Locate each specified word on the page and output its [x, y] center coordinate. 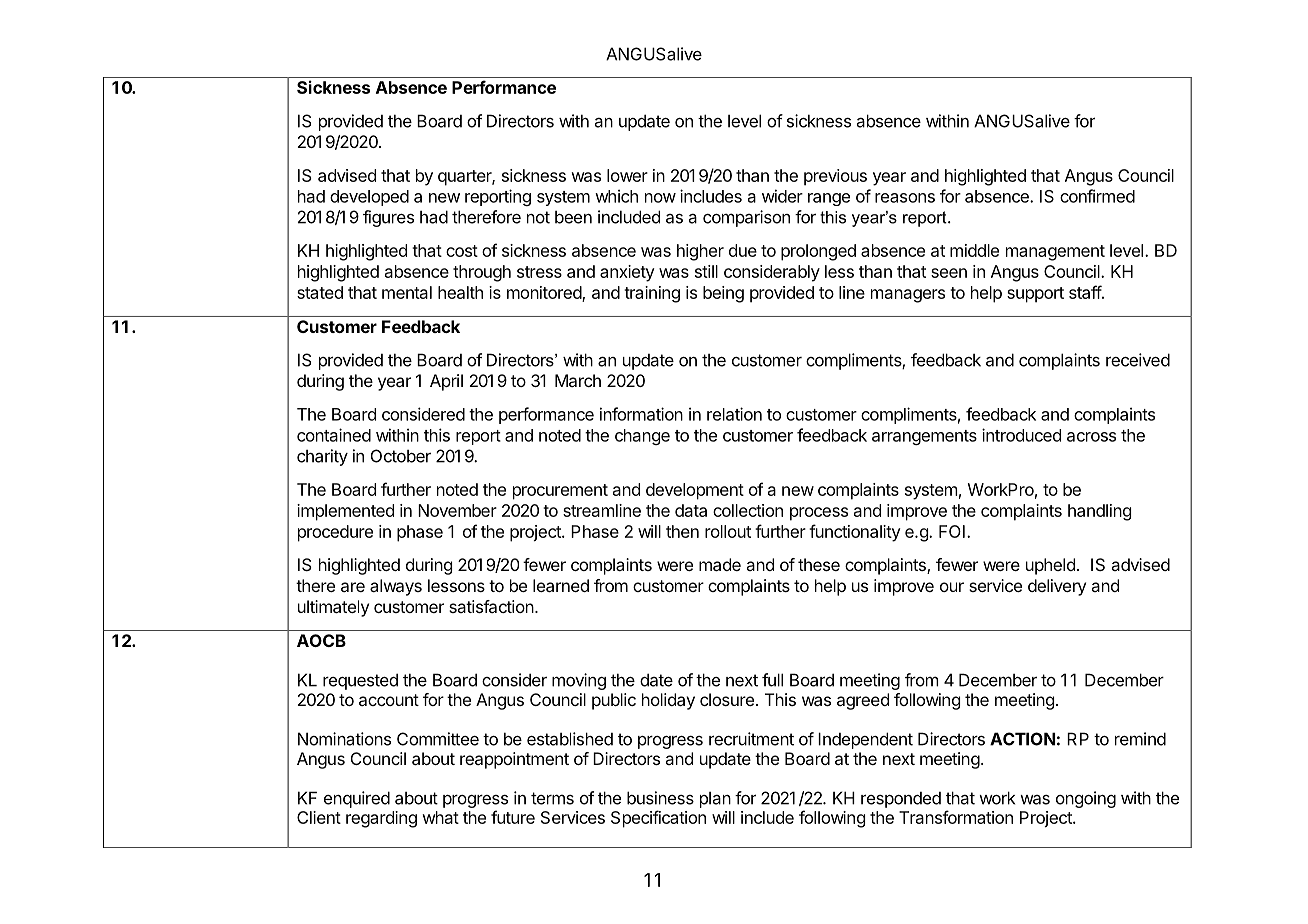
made [720, 564]
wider [782, 196]
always [396, 587]
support [1035, 295]
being [723, 294]
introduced [1021, 435]
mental [407, 292]
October [401, 456]
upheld [1050, 566]
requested [360, 681]
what [440, 817]
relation [734, 414]
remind [1140, 739]
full [772, 680]
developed [369, 198]
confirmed [1097, 196]
